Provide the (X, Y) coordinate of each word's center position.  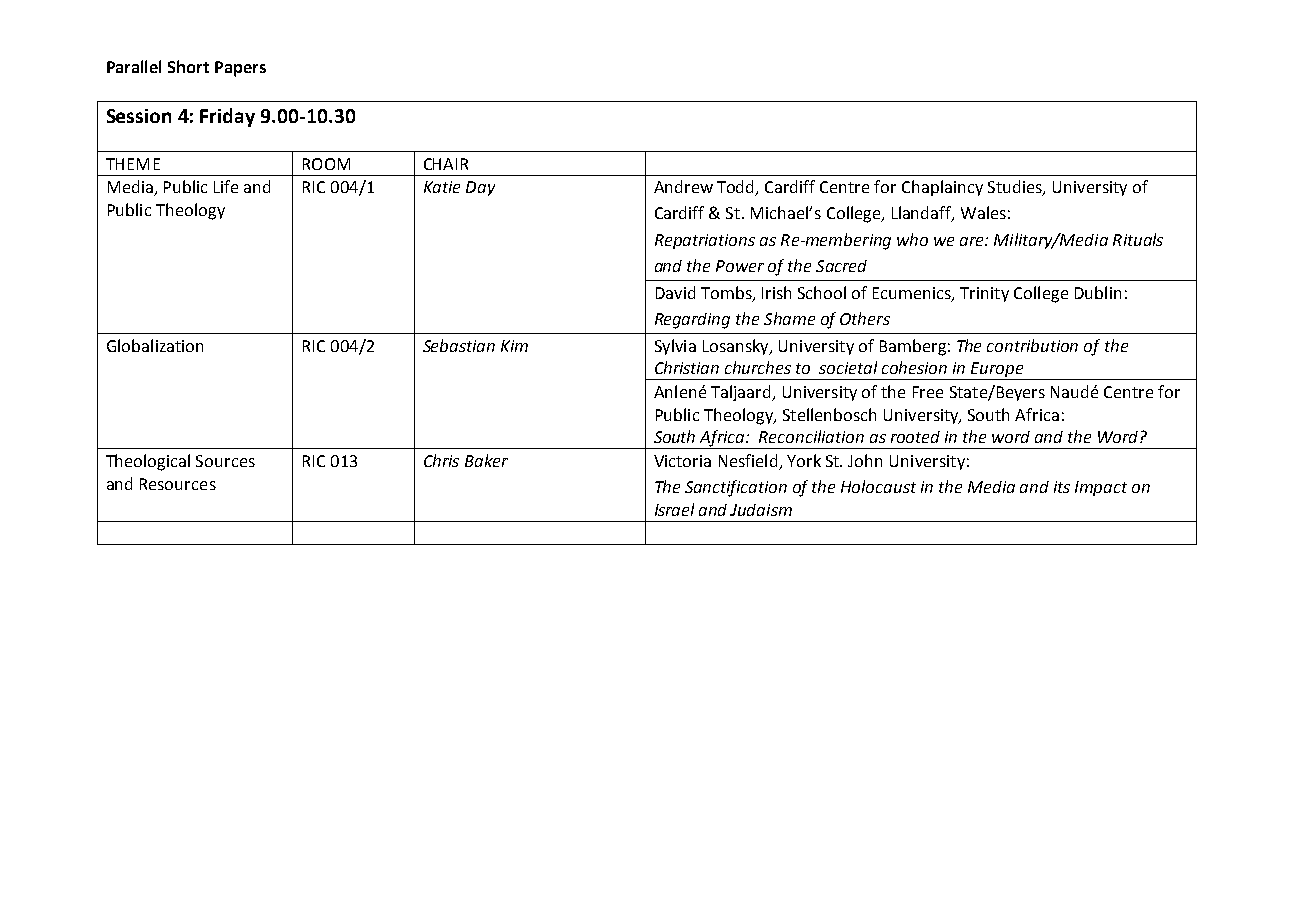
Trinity (984, 294)
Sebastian (459, 345)
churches (758, 367)
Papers (240, 69)
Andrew (683, 186)
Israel (674, 509)
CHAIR (446, 164)
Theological (148, 462)
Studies (1016, 188)
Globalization (155, 345)
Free (928, 392)
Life (226, 186)
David (675, 292)
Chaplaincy (942, 188)
